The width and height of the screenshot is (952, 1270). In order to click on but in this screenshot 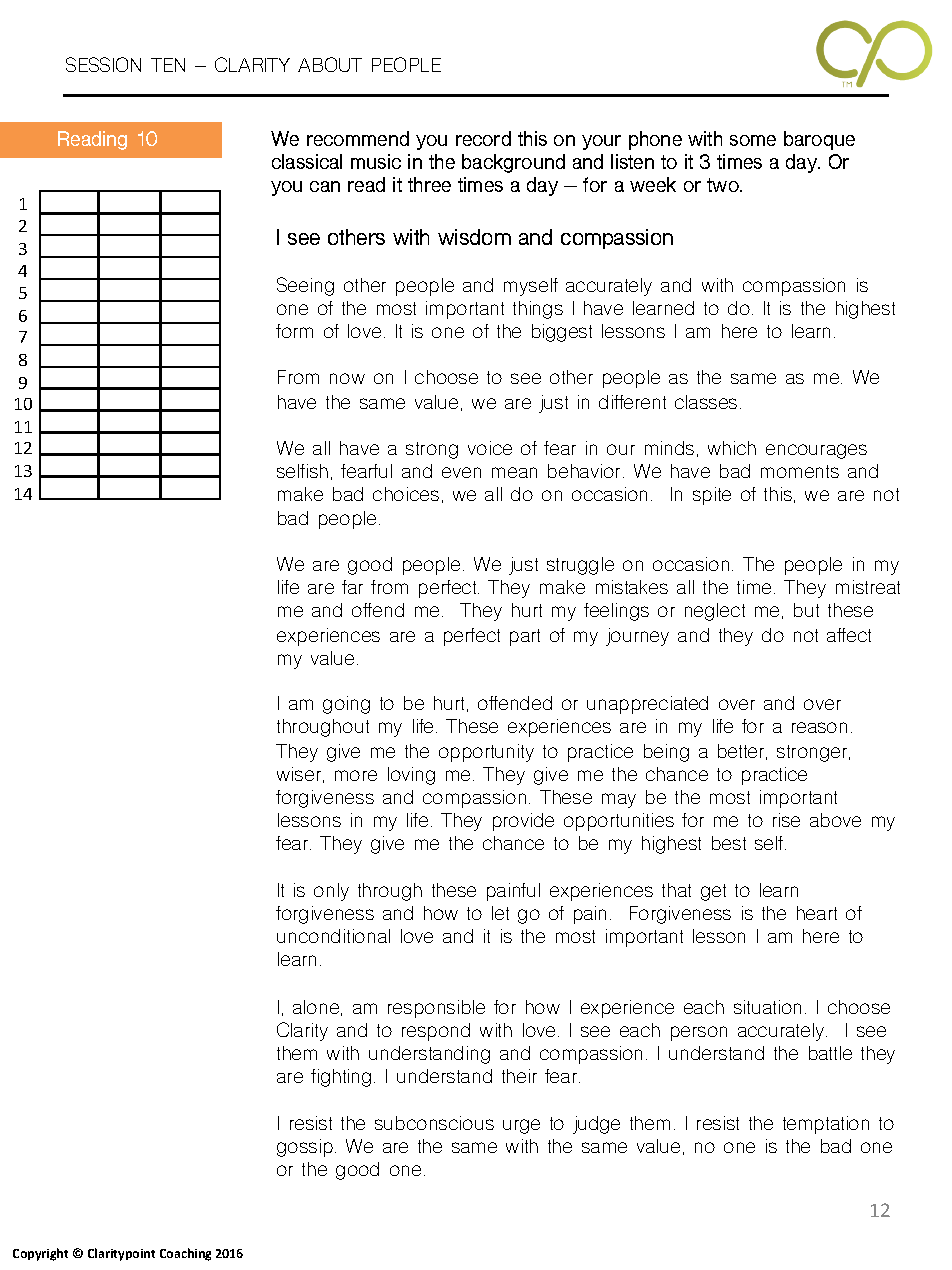, I will do `click(806, 610)`.
